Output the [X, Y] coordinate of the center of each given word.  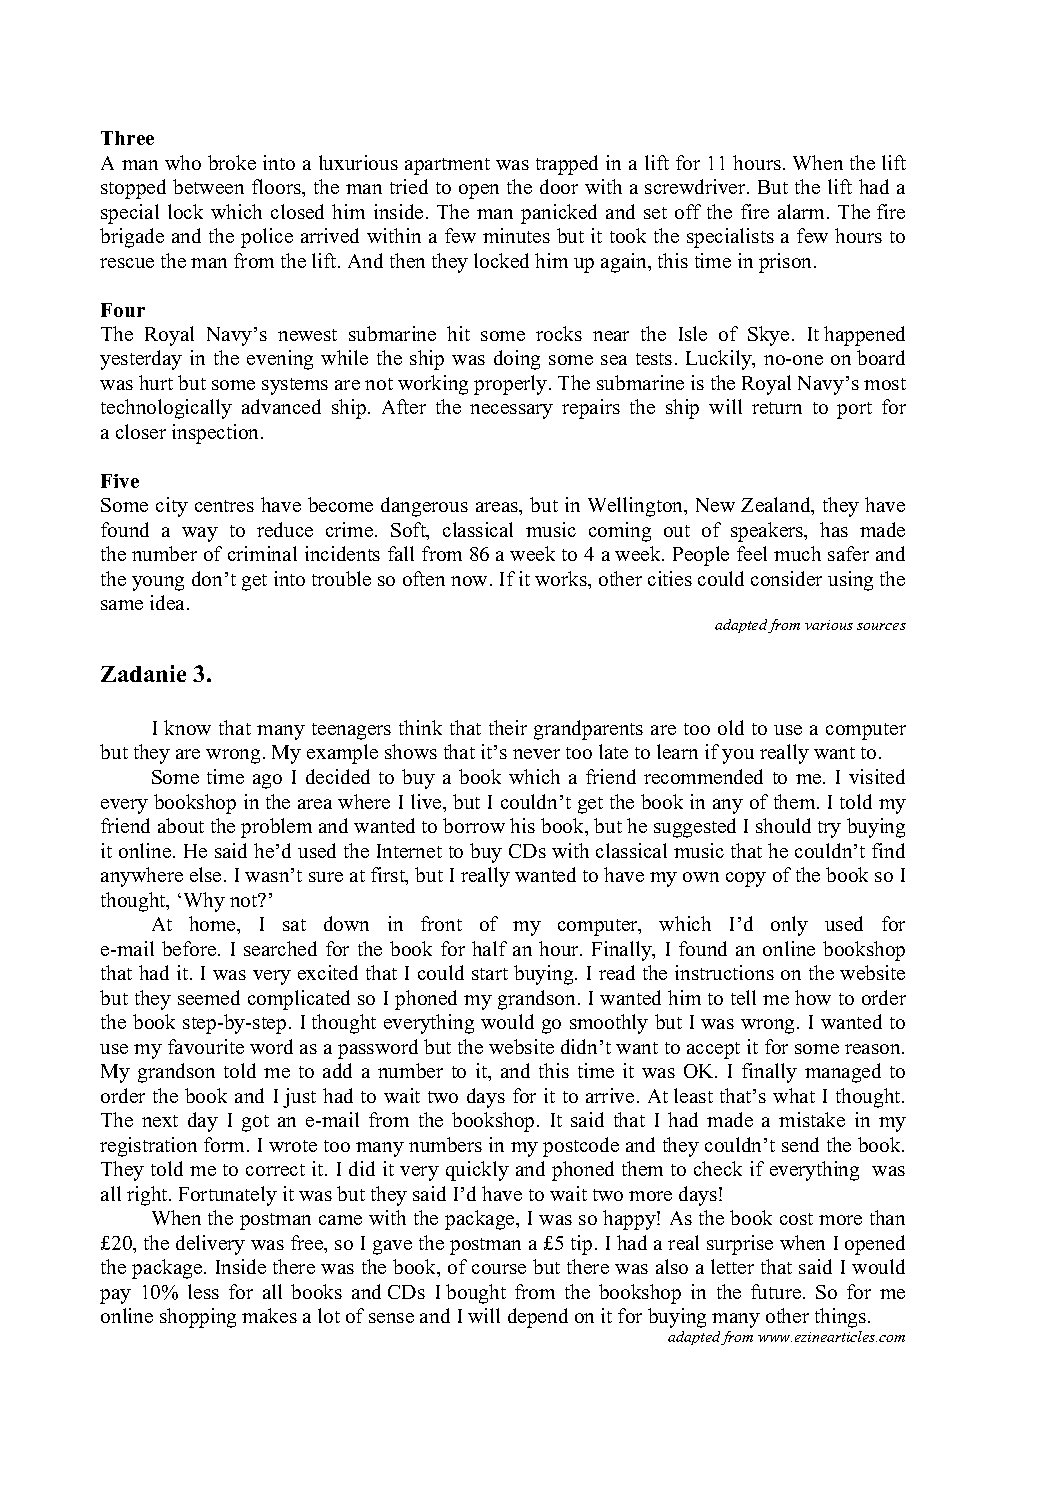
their [508, 727]
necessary [511, 411]
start [490, 974]
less [203, 1291]
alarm [803, 211]
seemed [209, 997]
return [777, 408]
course [499, 1269]
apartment [447, 166]
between [208, 186]
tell [743, 997]
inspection [217, 434]
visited [877, 776]
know [187, 727]
